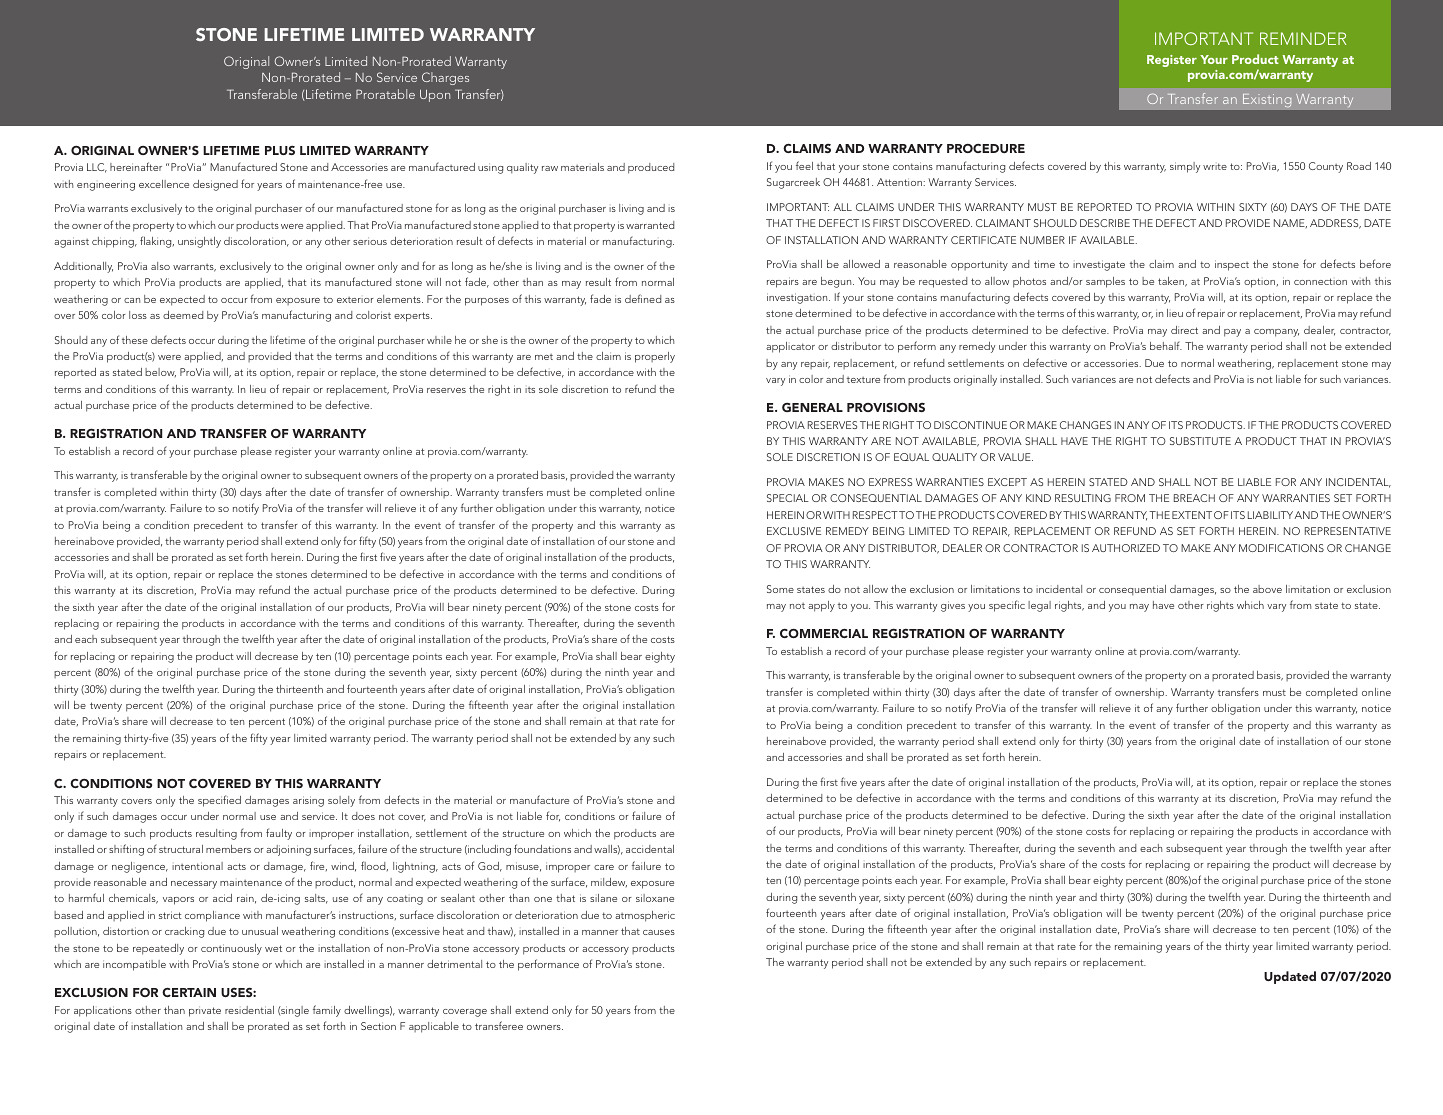 The height and width of the image is (1115, 1443). I want to click on below, so click(160, 372).
